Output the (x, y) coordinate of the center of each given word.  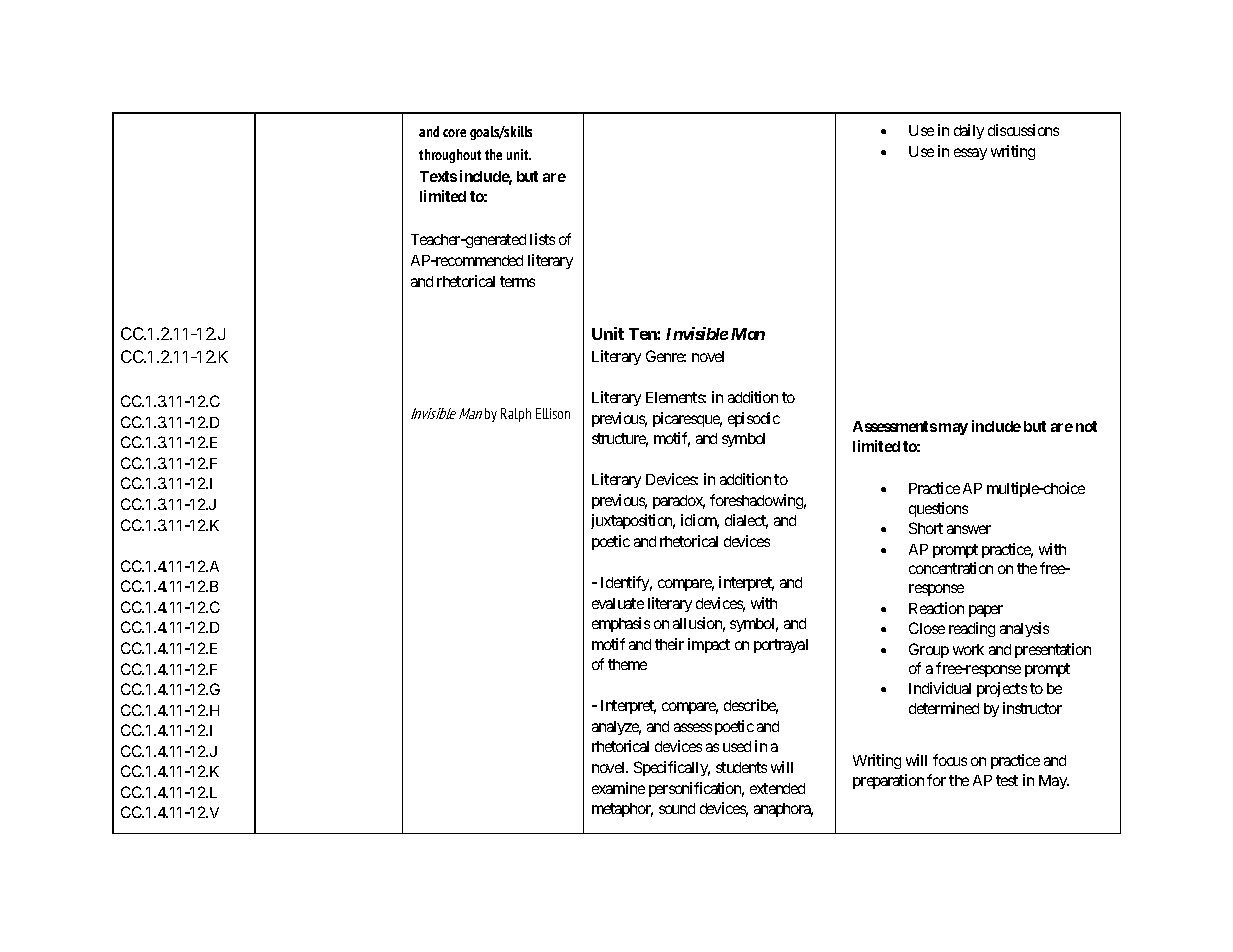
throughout (450, 156)
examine (618, 788)
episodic (754, 419)
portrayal (781, 646)
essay (970, 154)
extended (777, 788)
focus (950, 760)
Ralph (516, 415)
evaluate (618, 603)
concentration (951, 568)
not (1086, 426)
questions (938, 509)
